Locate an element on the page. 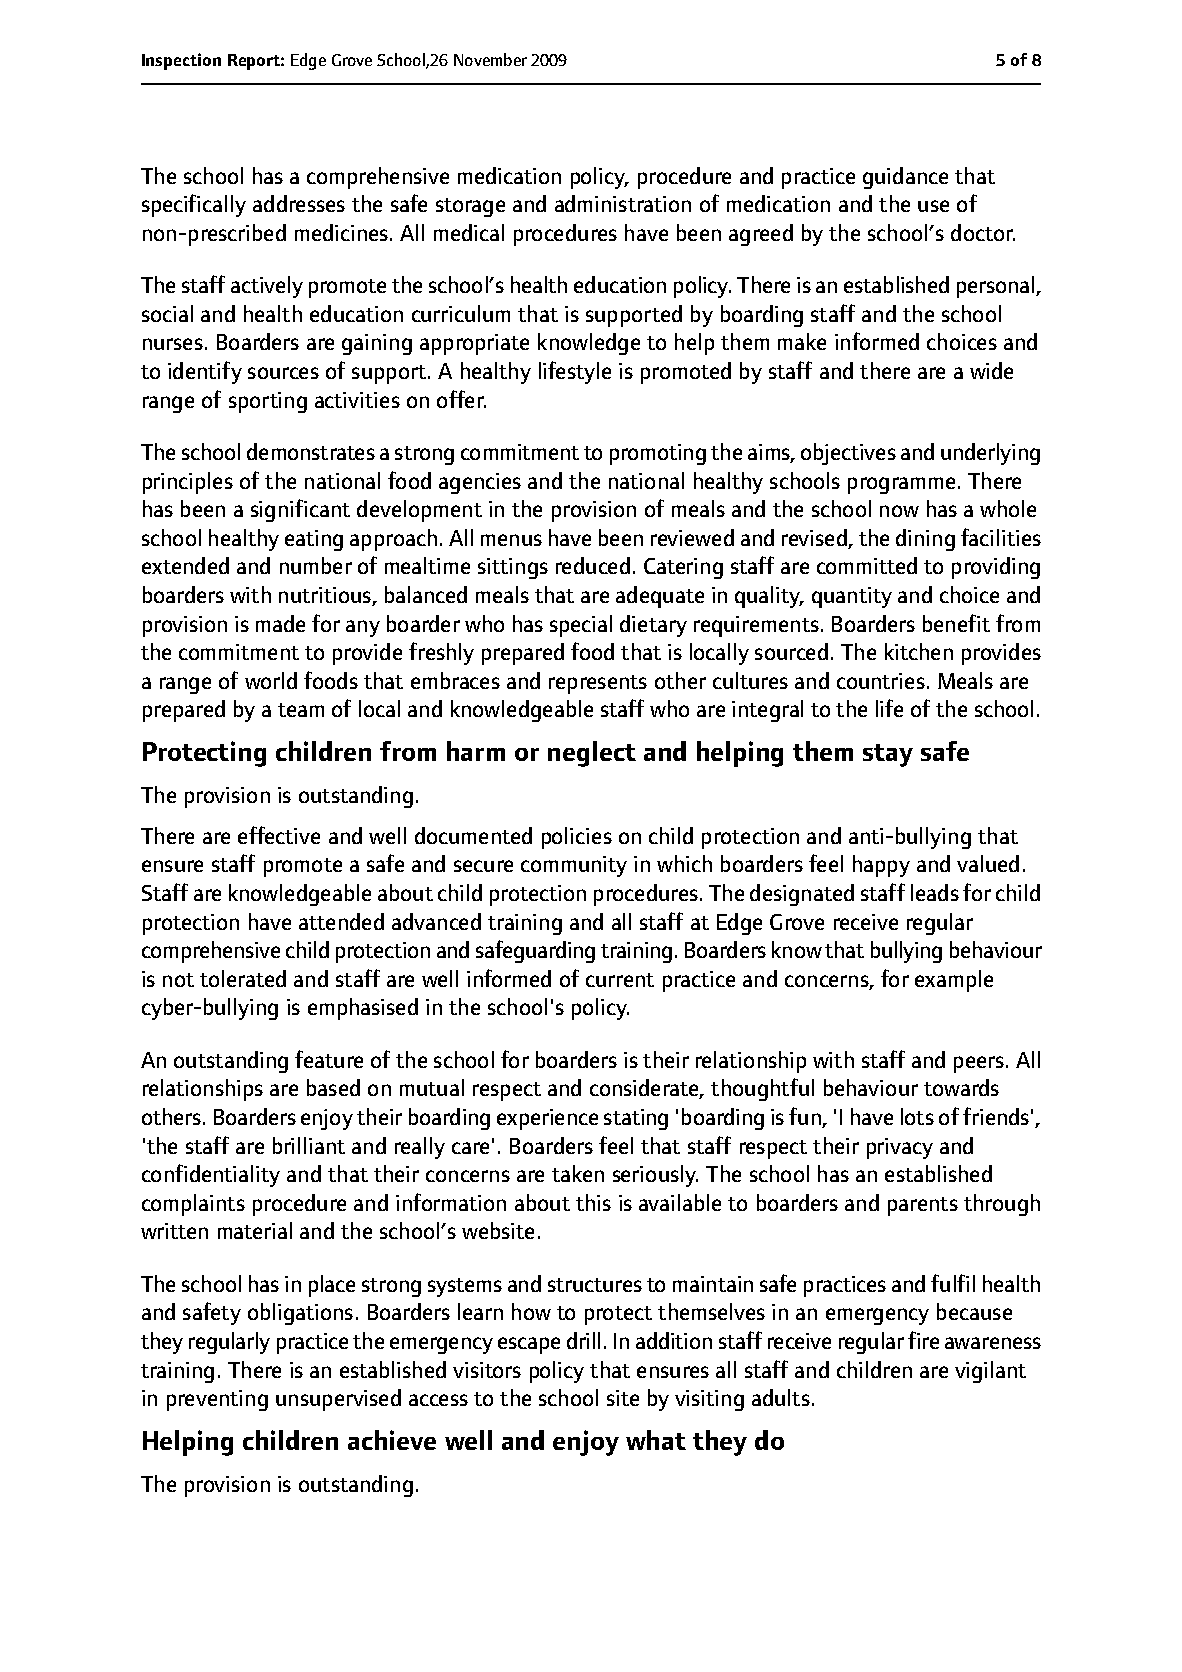  experience is located at coordinates (547, 1119).
